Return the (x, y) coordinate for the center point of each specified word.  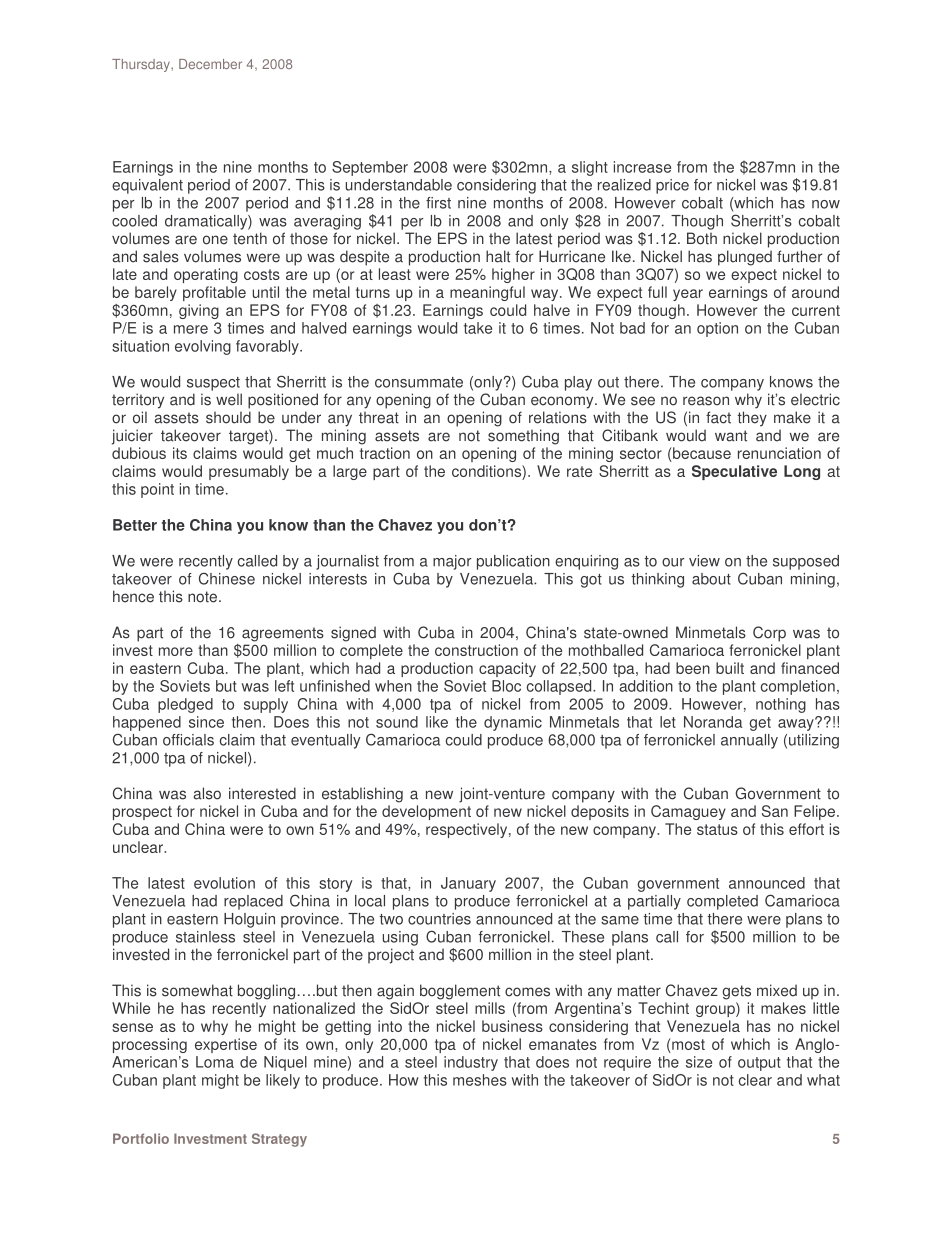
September (370, 168)
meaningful (487, 293)
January (468, 884)
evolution (224, 883)
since (206, 722)
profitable (214, 293)
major (452, 562)
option (717, 329)
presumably (249, 472)
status (717, 829)
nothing (781, 705)
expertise (226, 1045)
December (210, 64)
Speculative (734, 472)
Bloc (506, 686)
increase (642, 167)
